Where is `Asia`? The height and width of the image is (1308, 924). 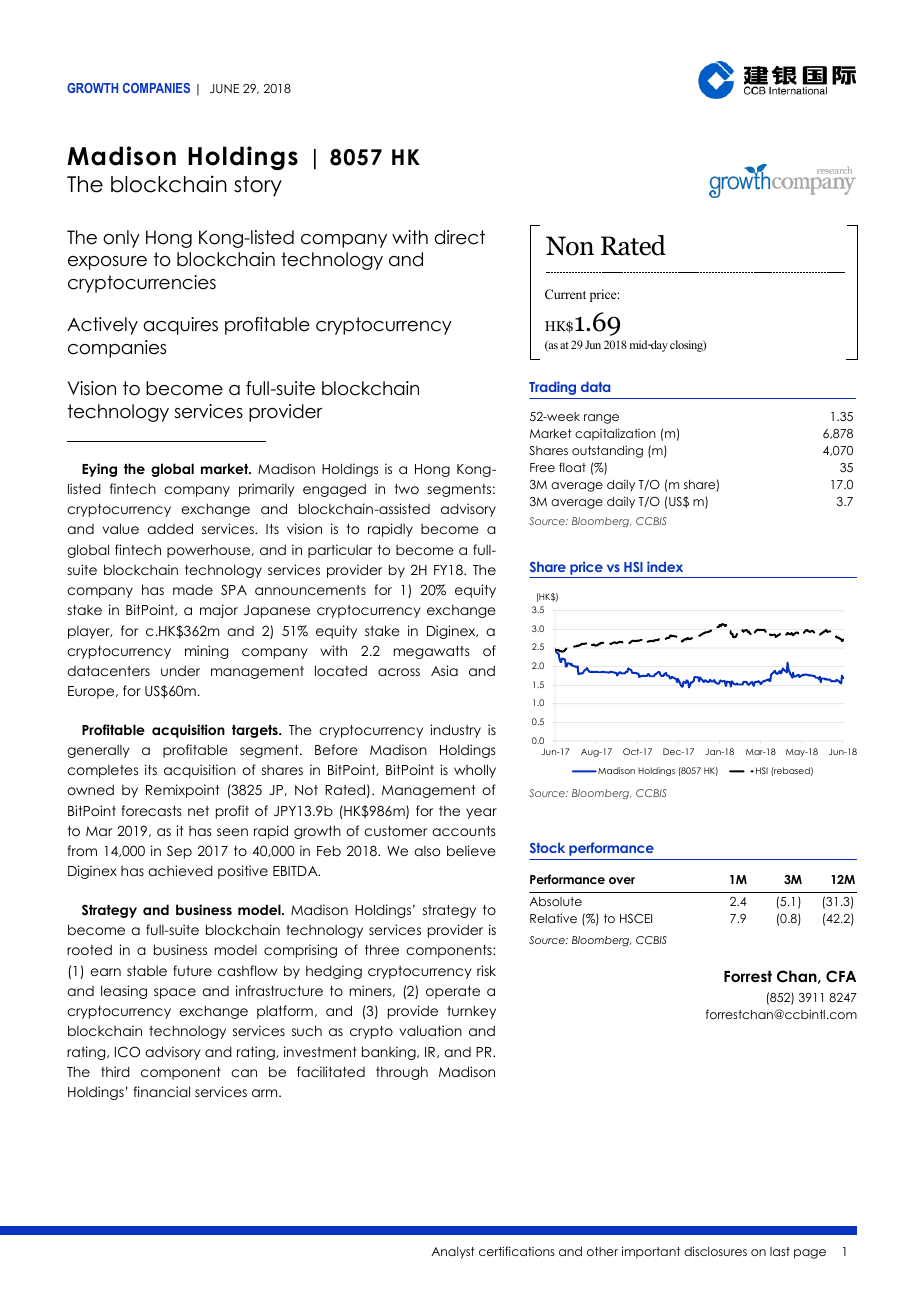 Asia is located at coordinates (444, 670).
